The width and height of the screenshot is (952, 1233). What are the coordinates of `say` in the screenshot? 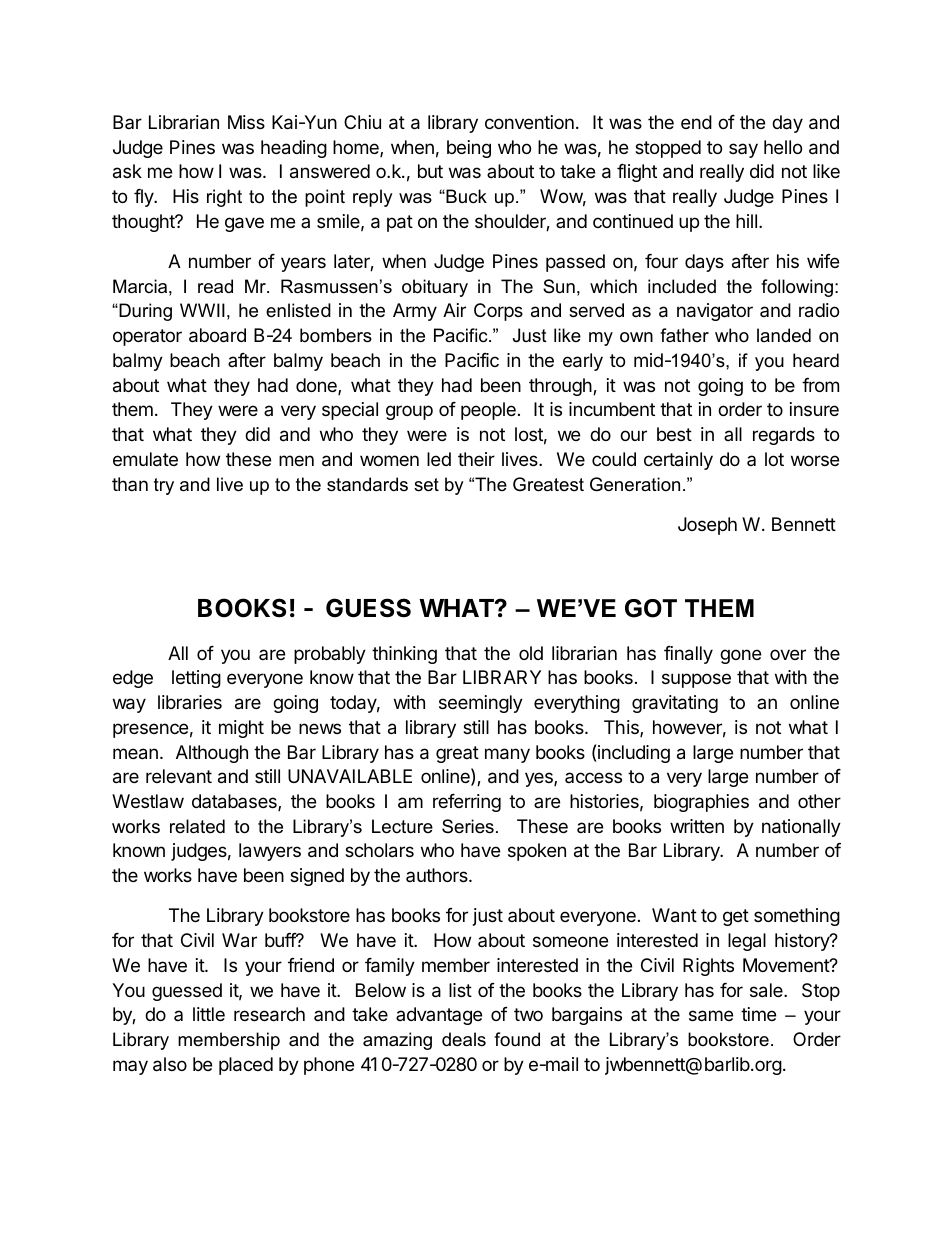 It's located at (743, 150).
